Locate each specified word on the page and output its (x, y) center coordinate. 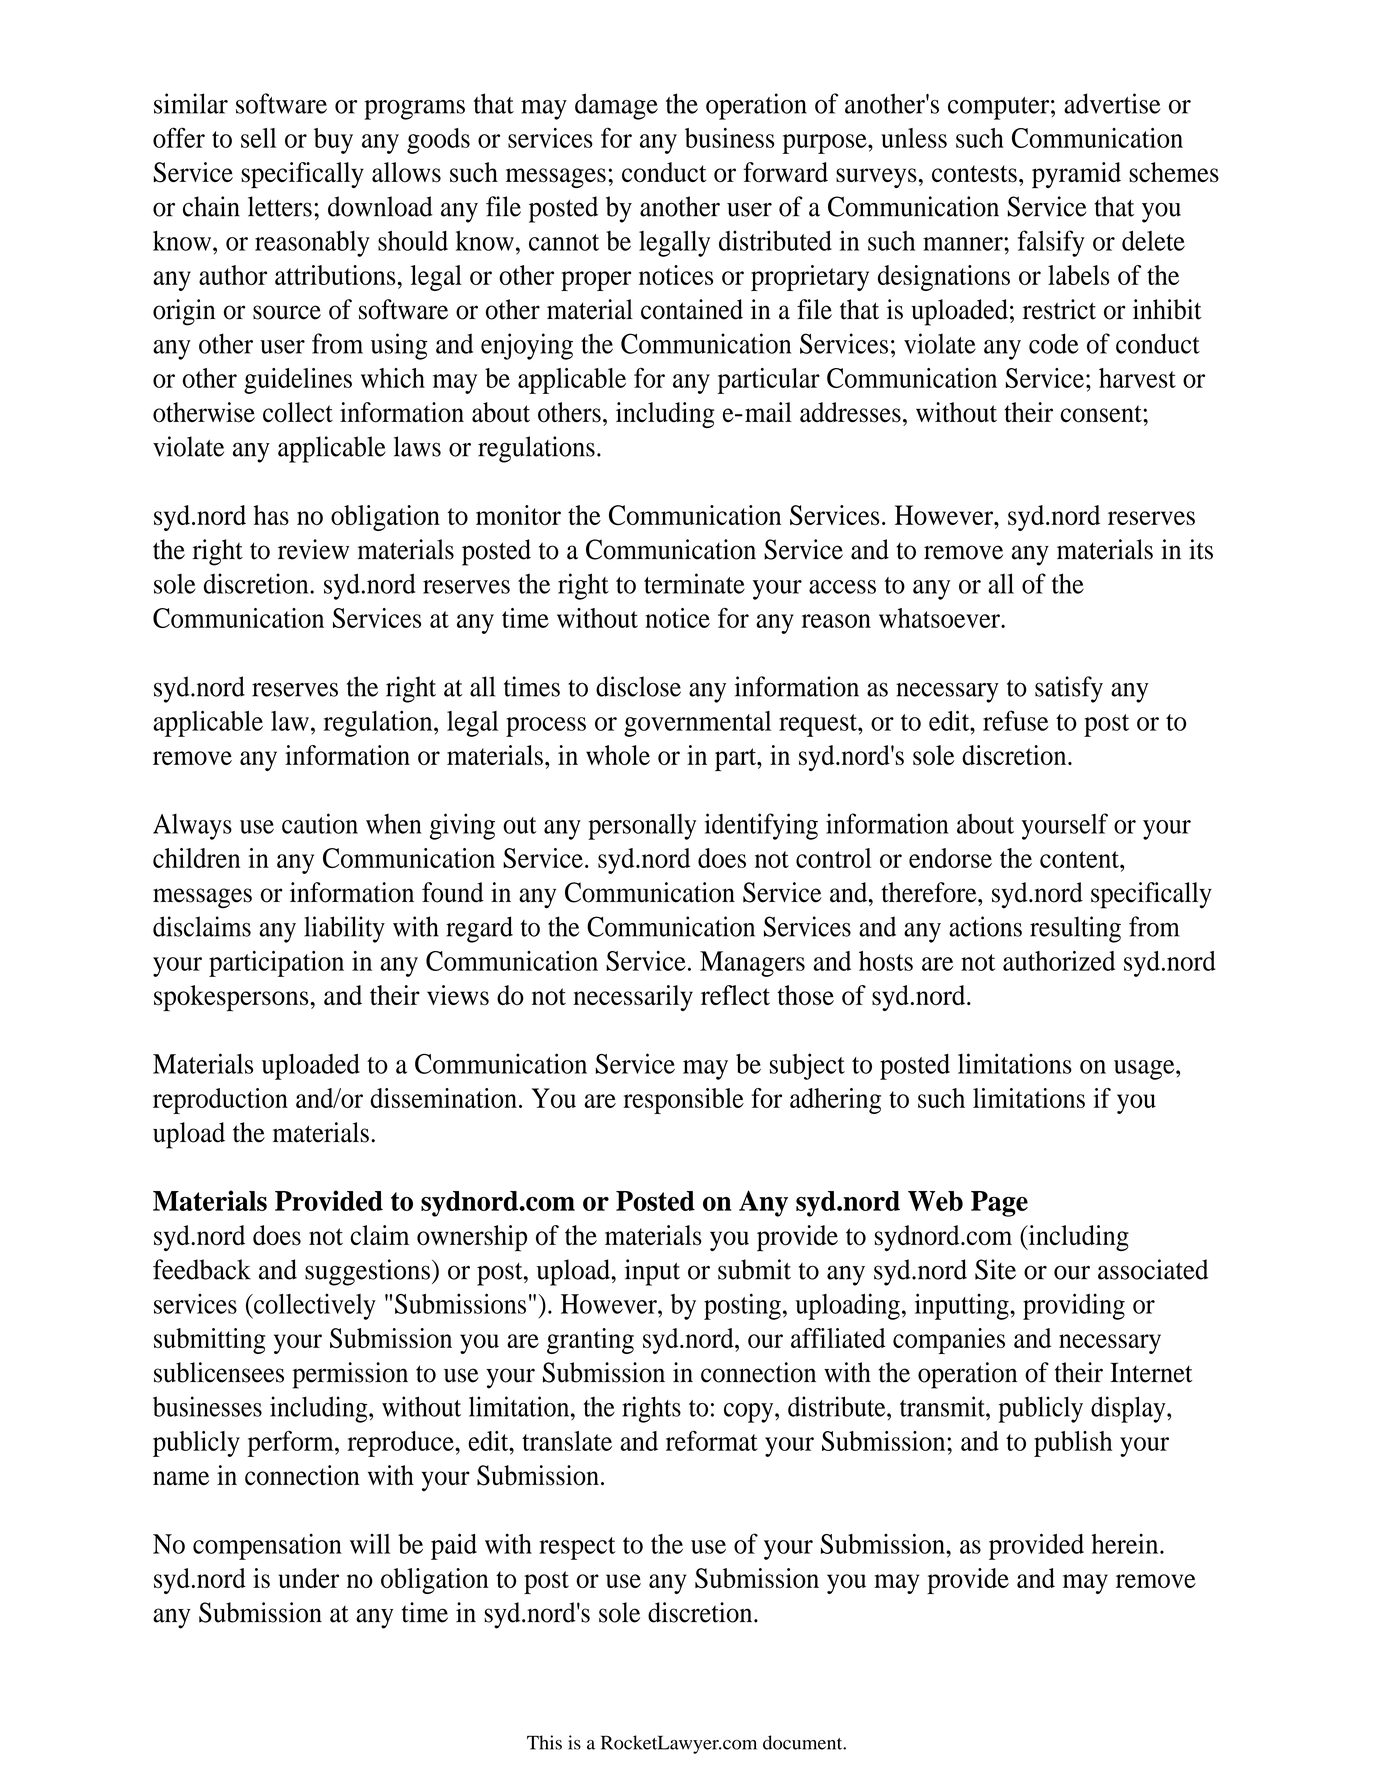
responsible (683, 1101)
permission (350, 1375)
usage (1145, 1070)
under (308, 1578)
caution (320, 823)
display (1129, 1409)
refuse (1016, 720)
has (271, 515)
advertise (1112, 103)
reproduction (220, 1101)
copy (750, 1413)
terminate (694, 583)
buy (333, 141)
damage (616, 106)
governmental (697, 724)
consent (1102, 414)
